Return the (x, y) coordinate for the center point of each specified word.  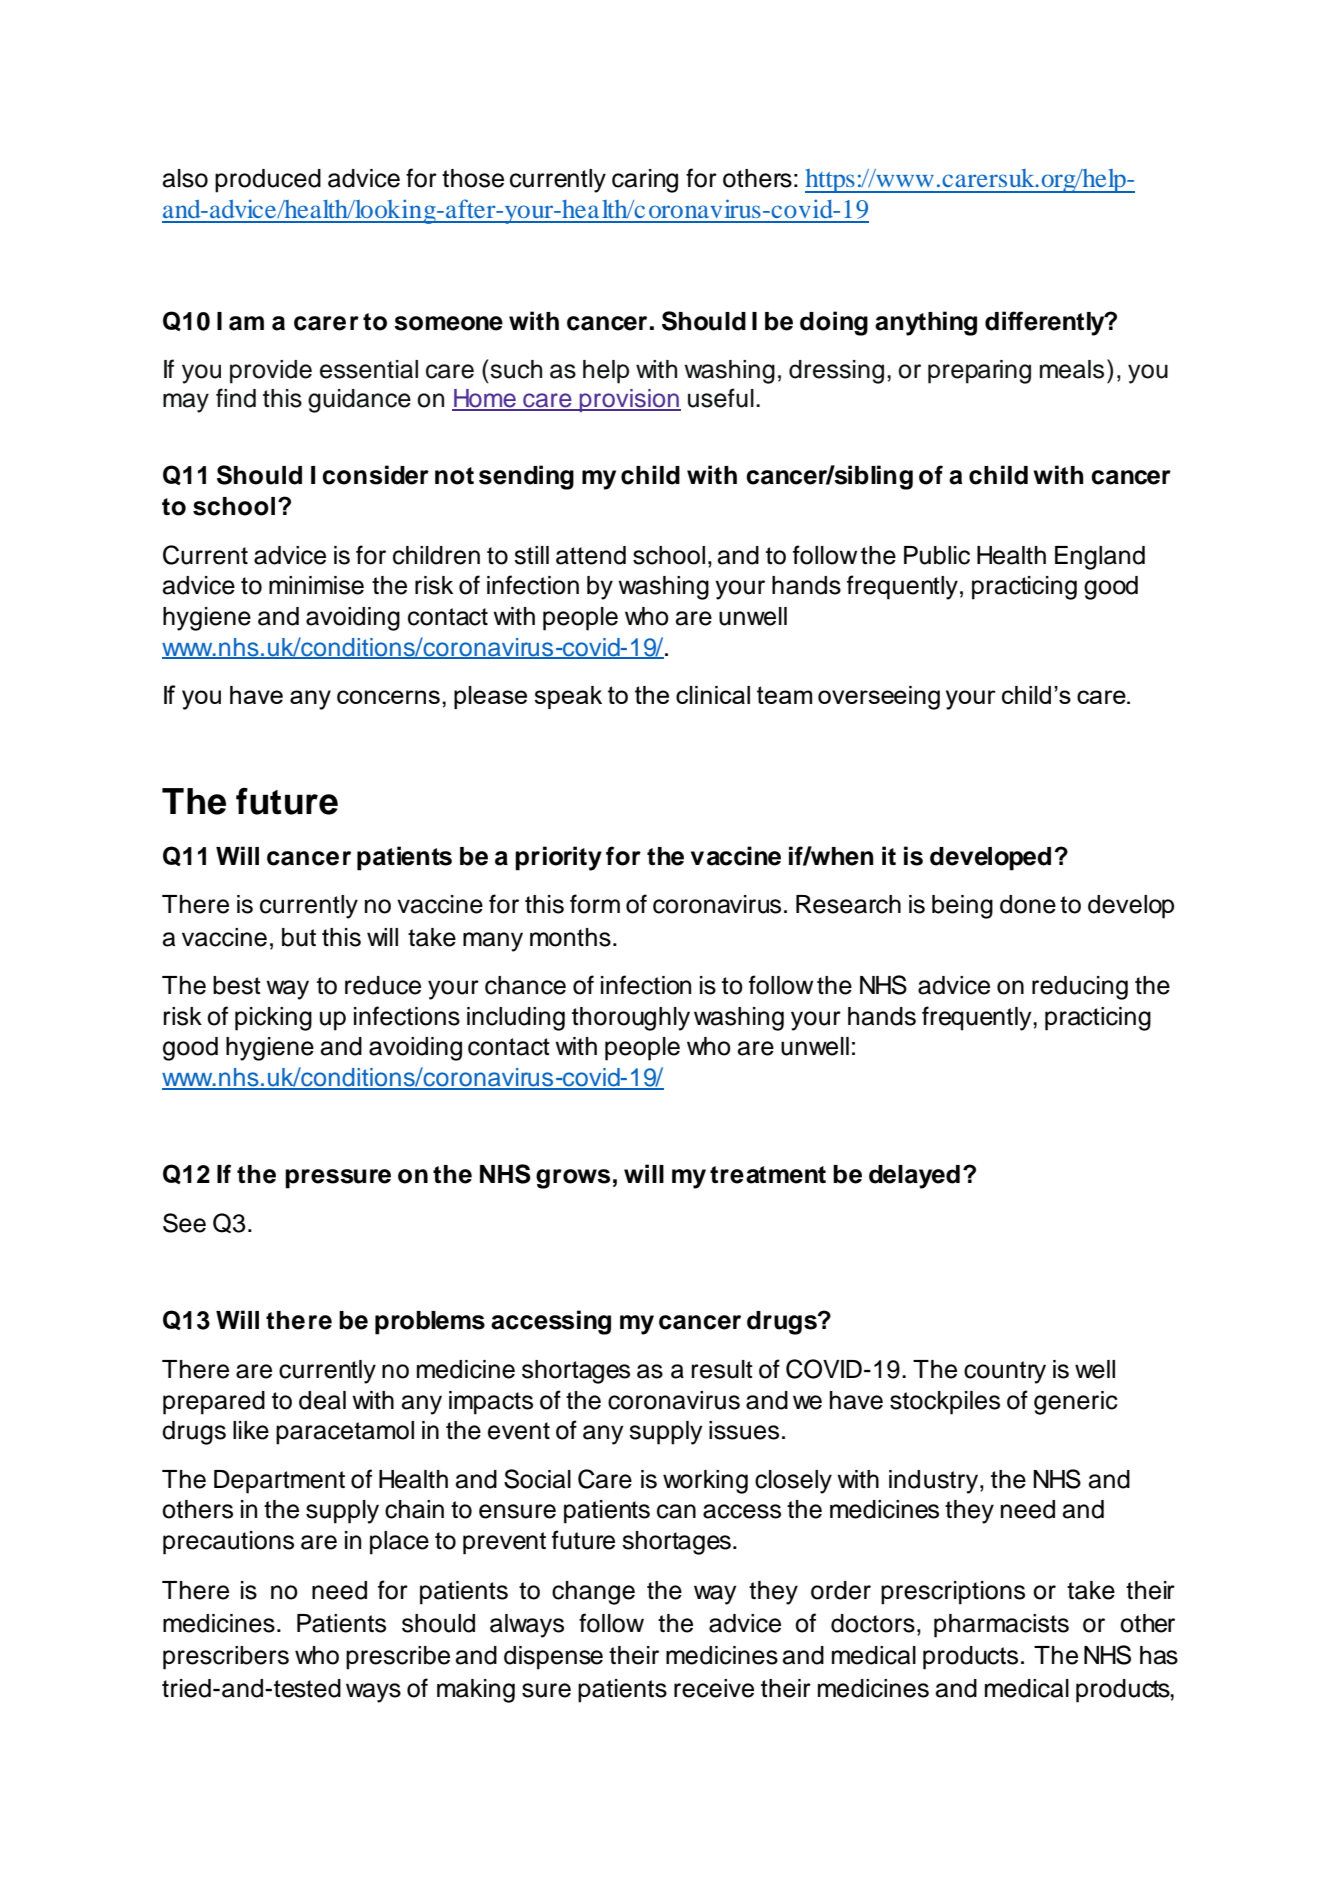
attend (591, 555)
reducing (1080, 988)
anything (926, 323)
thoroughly (631, 1019)
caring (645, 181)
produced (268, 181)
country (1005, 1372)
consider (375, 475)
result (722, 1369)
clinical (713, 695)
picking (273, 1019)
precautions (228, 1543)
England (1100, 558)
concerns (388, 697)
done (1028, 904)
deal (322, 1400)
